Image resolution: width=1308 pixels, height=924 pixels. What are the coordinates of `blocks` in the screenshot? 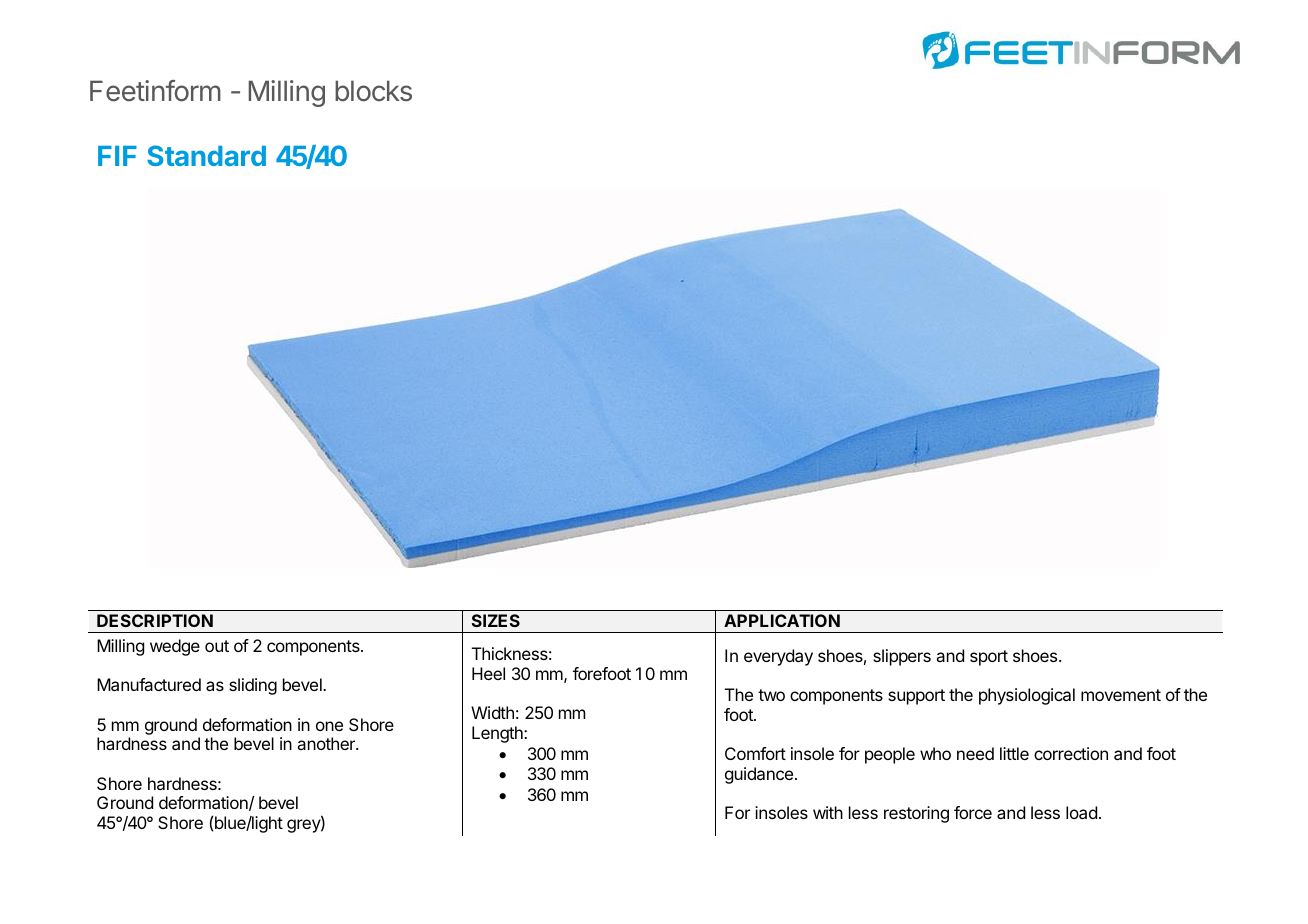 It's located at (373, 91).
